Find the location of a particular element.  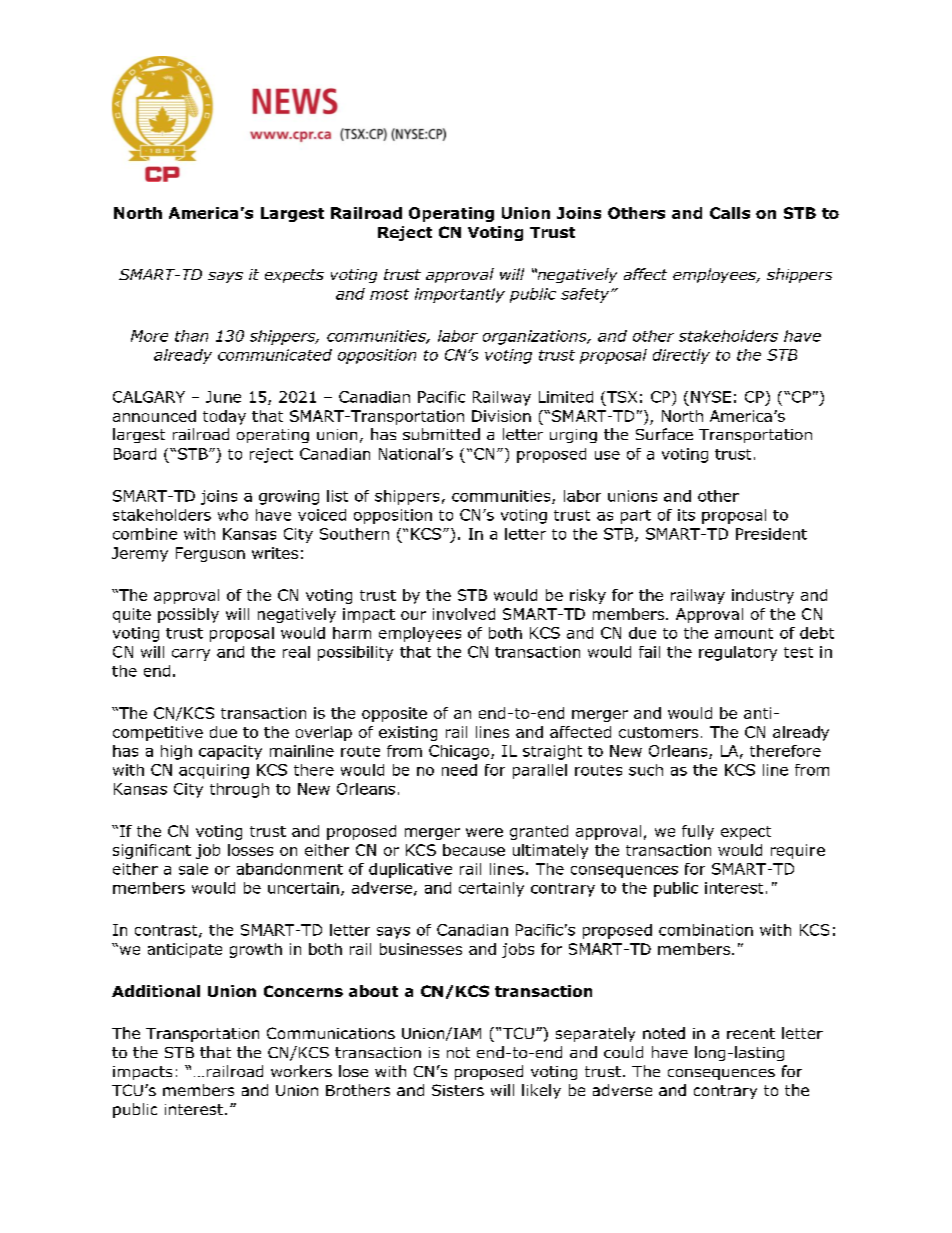

workers is located at coordinates (301, 1071).
